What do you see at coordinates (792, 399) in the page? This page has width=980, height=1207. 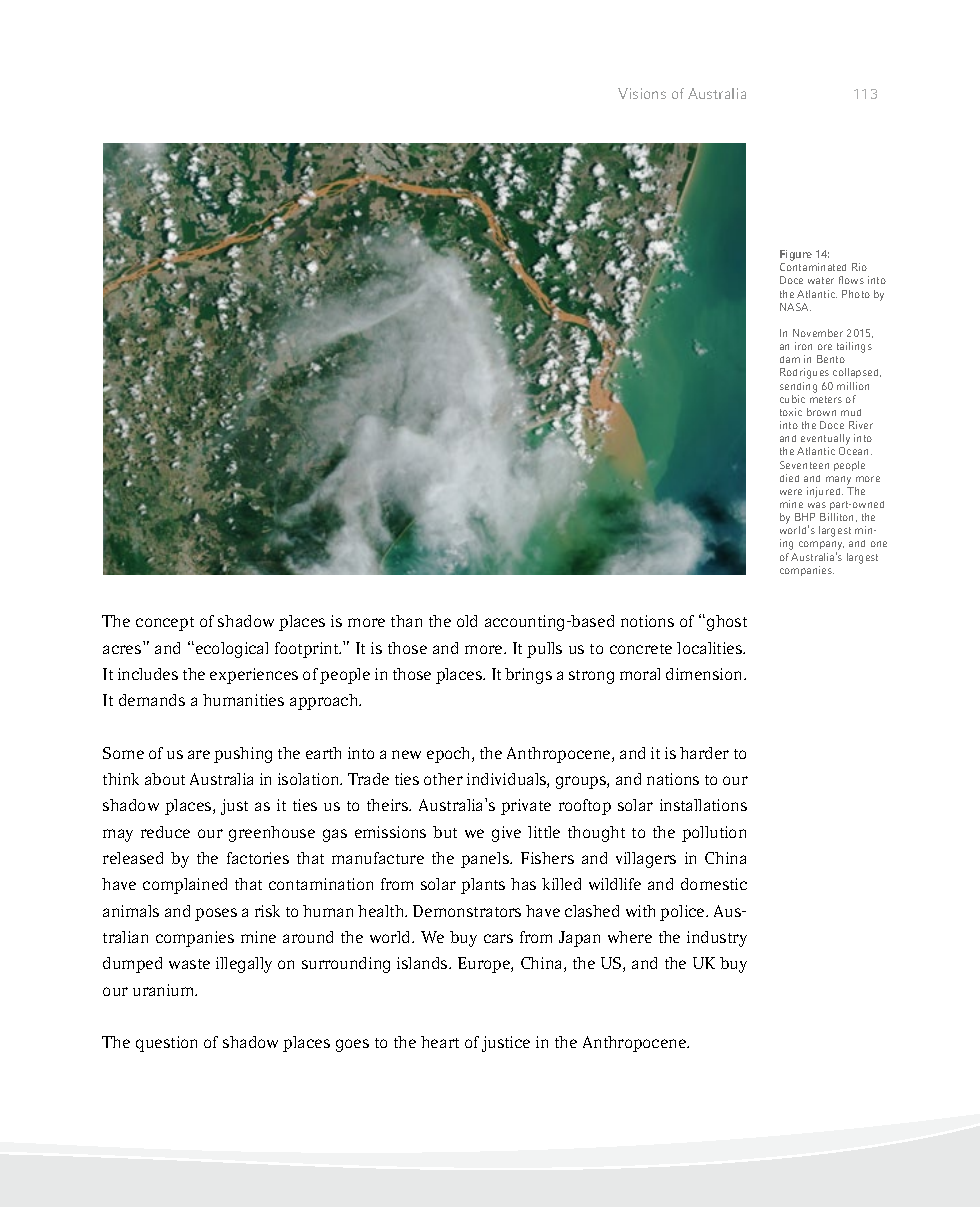 I see `cubic` at bounding box center [792, 399].
